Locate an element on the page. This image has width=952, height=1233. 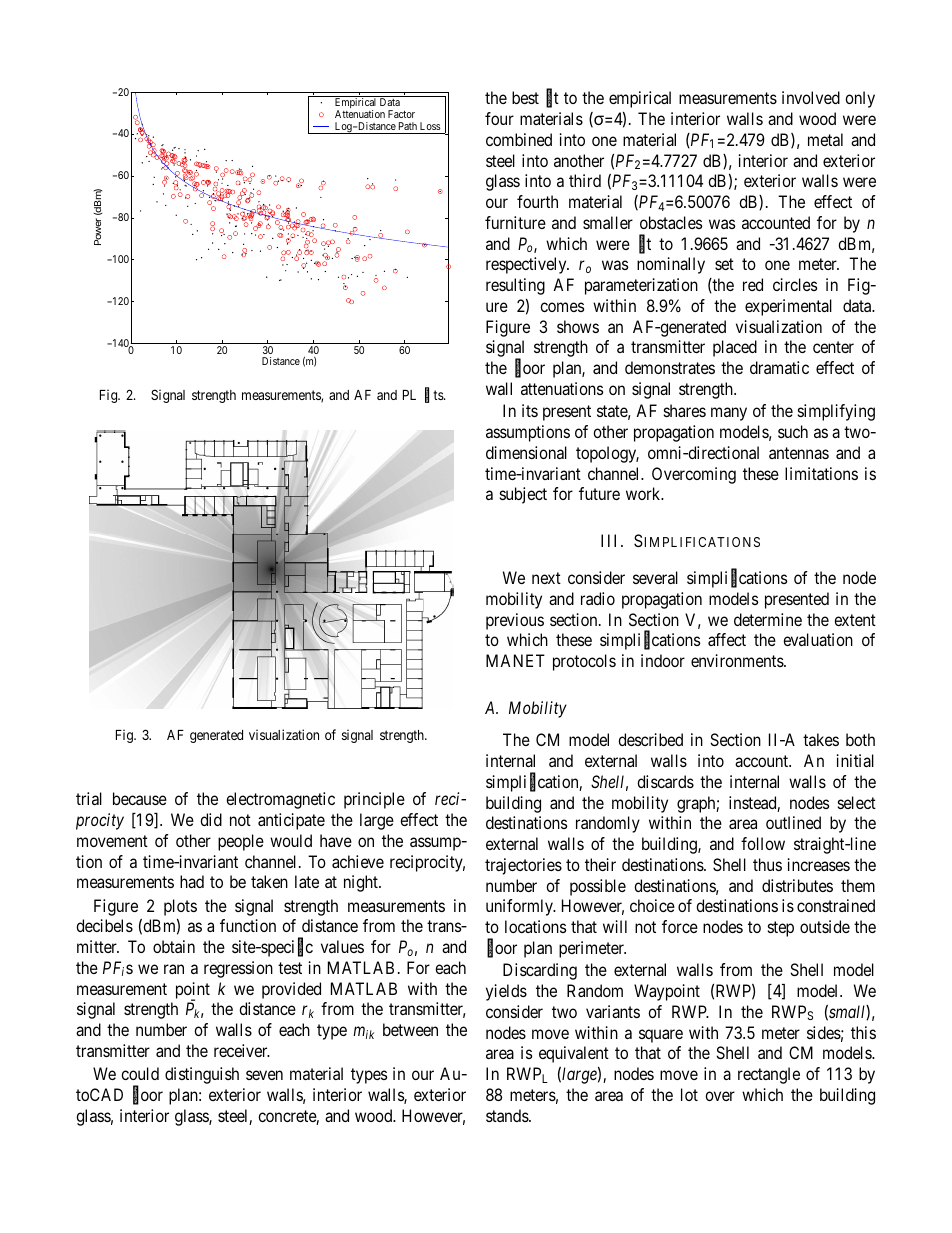
follow is located at coordinates (763, 843).
